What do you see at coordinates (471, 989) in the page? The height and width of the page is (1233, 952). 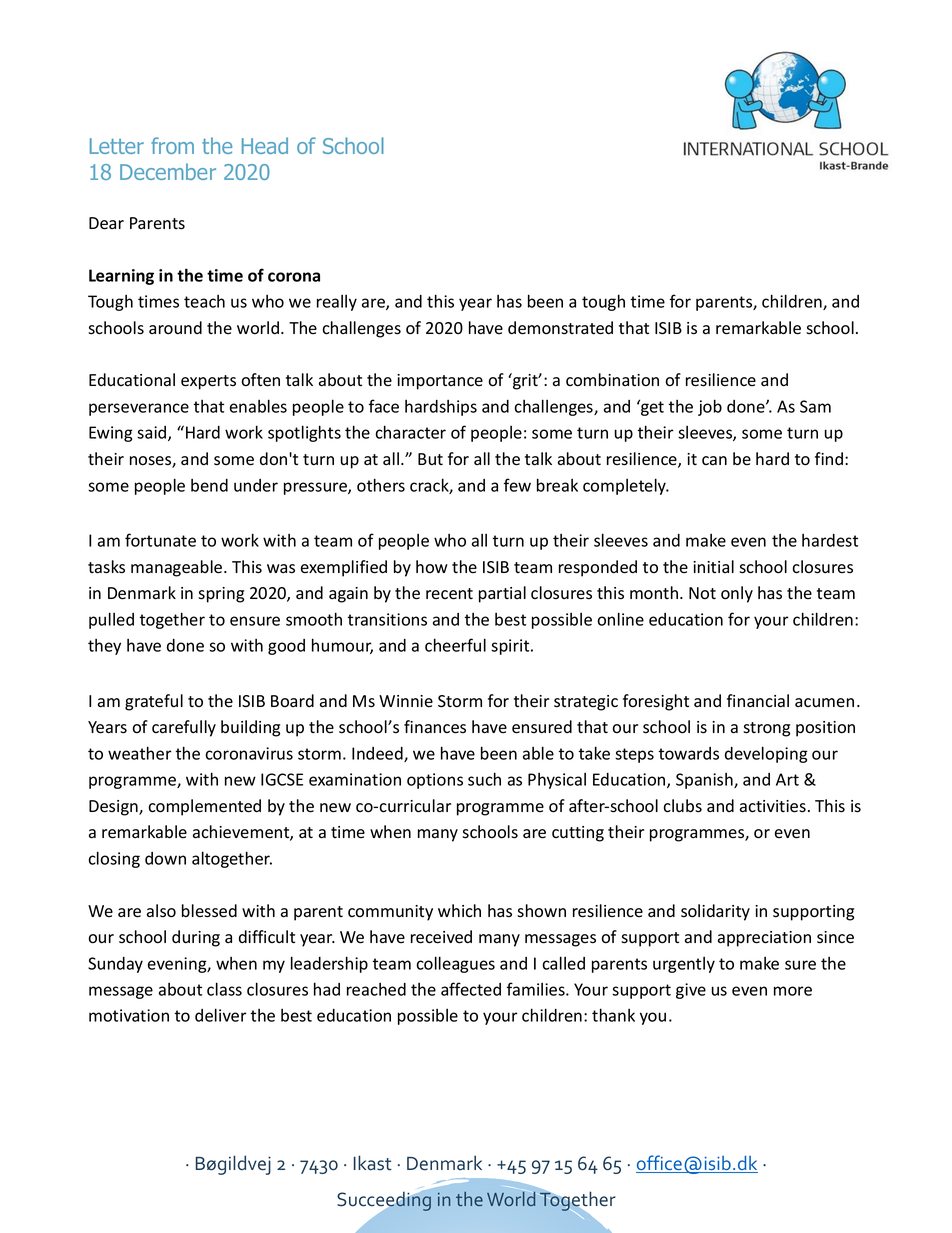 I see `affected` at bounding box center [471, 989].
